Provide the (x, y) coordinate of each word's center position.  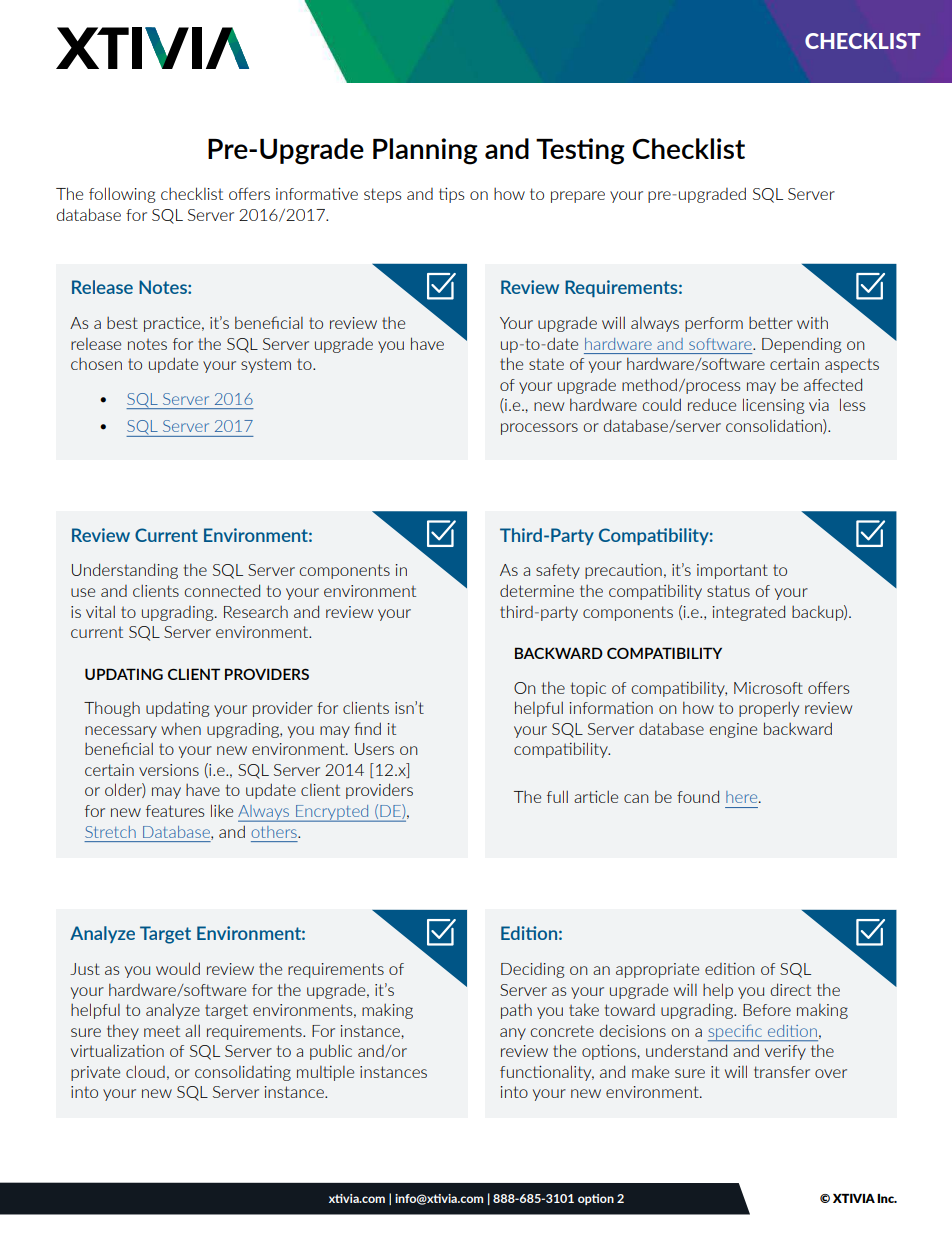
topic (588, 689)
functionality (547, 1073)
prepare (578, 197)
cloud (145, 1071)
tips (452, 195)
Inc (887, 1198)
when (181, 729)
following (122, 195)
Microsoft (768, 688)
